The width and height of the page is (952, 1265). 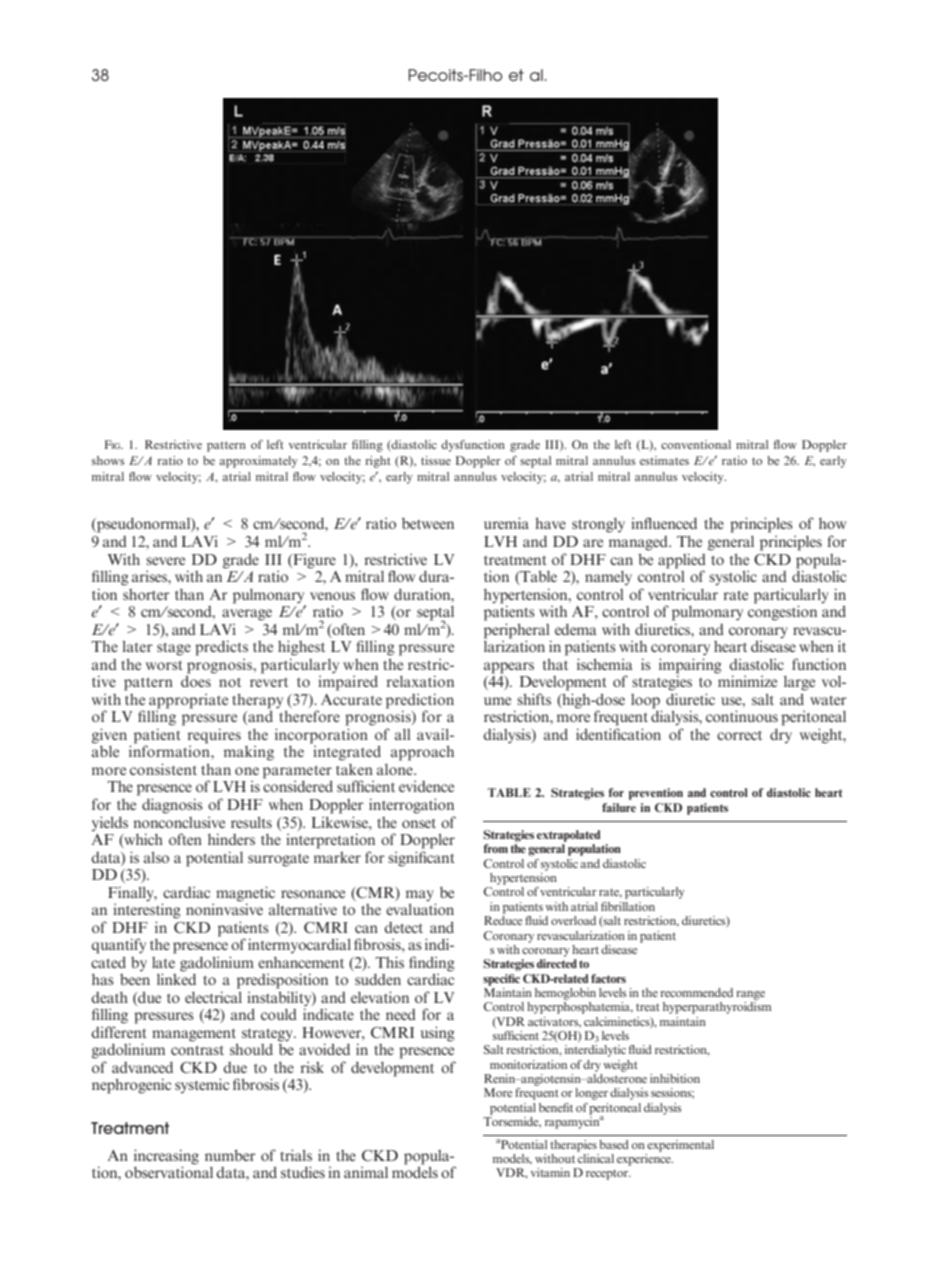 What do you see at coordinates (166, 1157) in the page?
I see `increasing` at bounding box center [166, 1157].
